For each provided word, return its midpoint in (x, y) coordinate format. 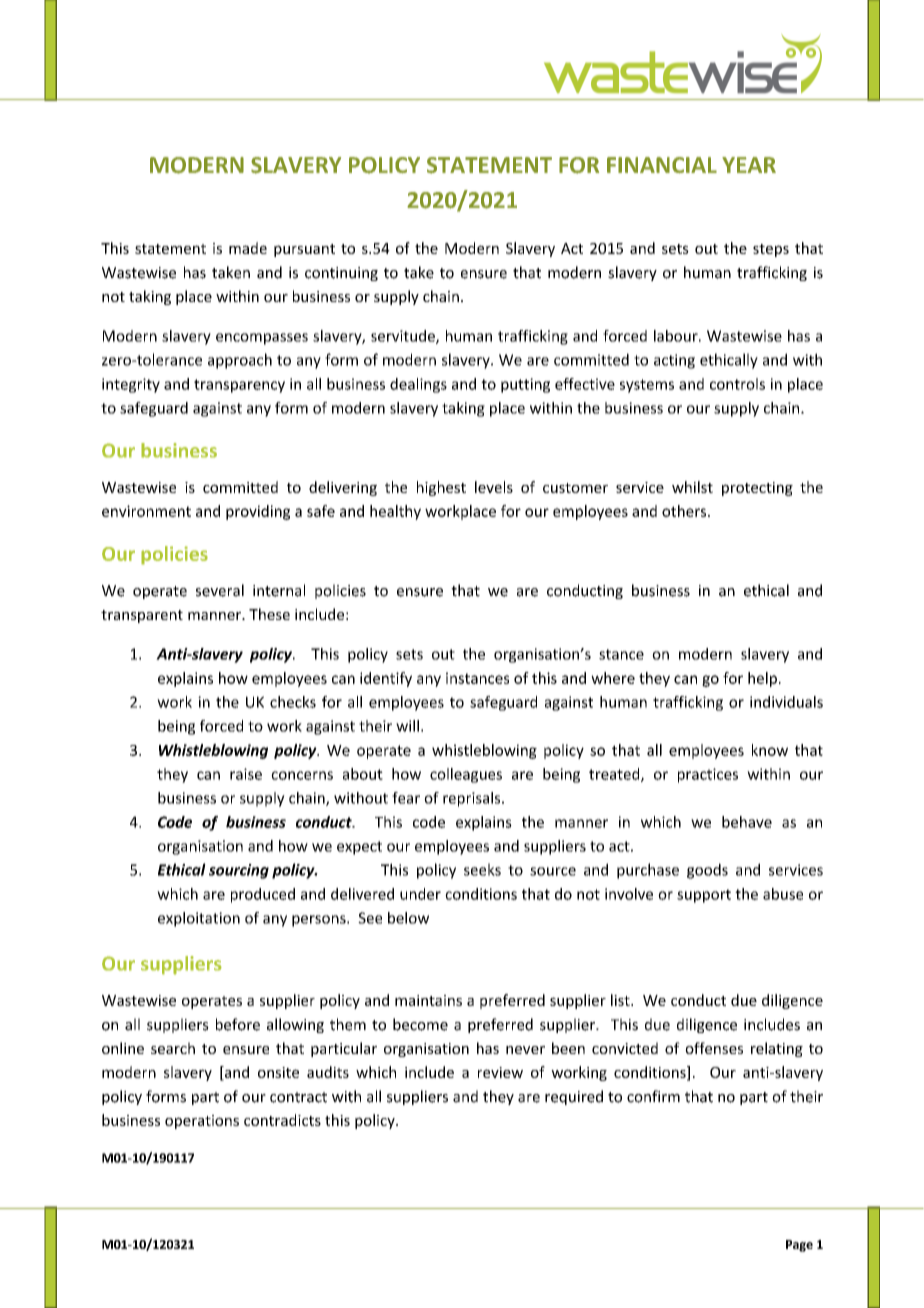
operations (202, 1122)
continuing (341, 274)
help (762, 679)
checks (293, 702)
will (407, 726)
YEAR (749, 165)
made (248, 248)
